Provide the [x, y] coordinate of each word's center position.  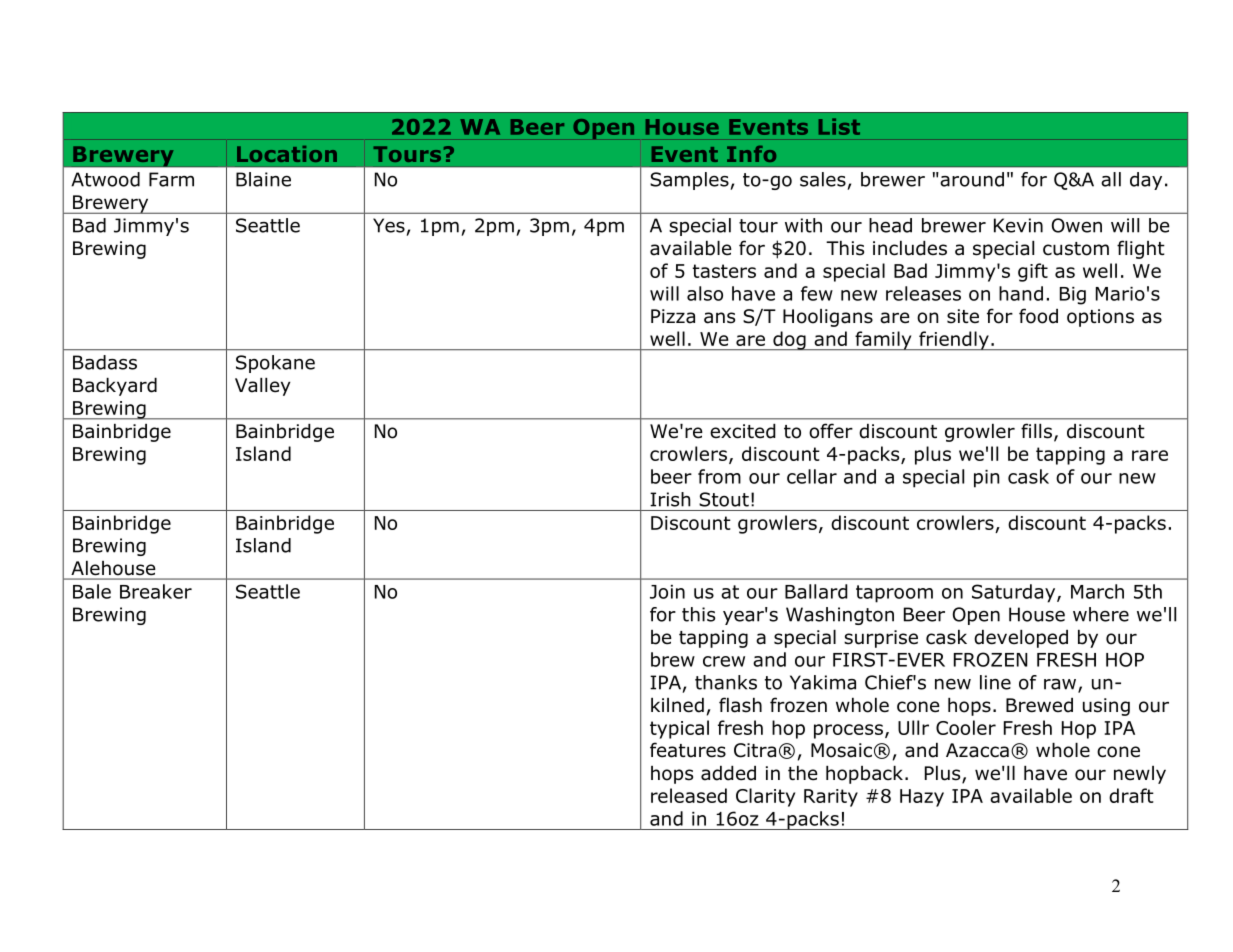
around [971, 179]
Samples [690, 181]
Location [287, 154]
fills [1036, 431]
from [719, 476]
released [689, 795]
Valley [263, 387]
